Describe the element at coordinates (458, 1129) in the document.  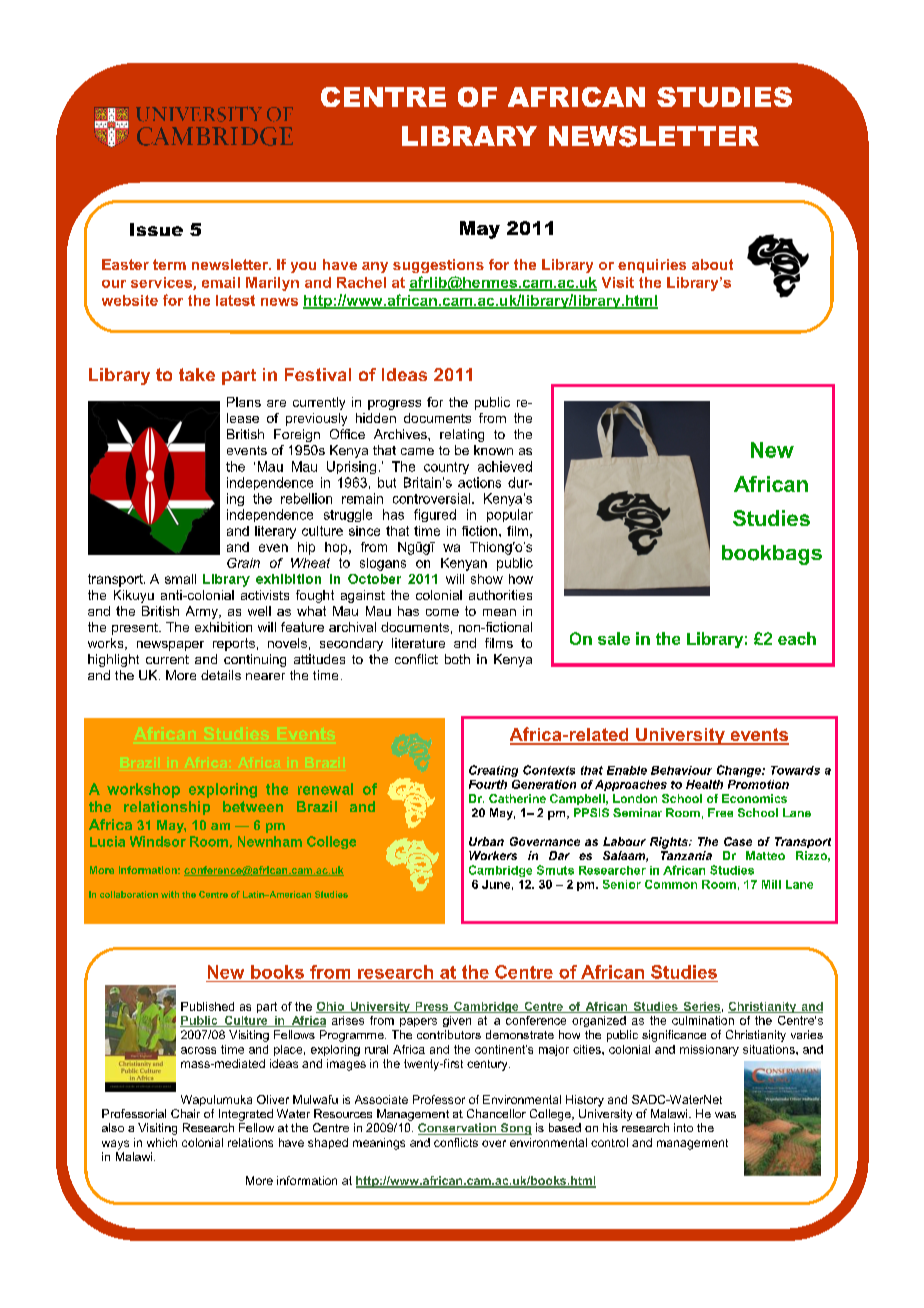
I see `Conservation` at that location.
